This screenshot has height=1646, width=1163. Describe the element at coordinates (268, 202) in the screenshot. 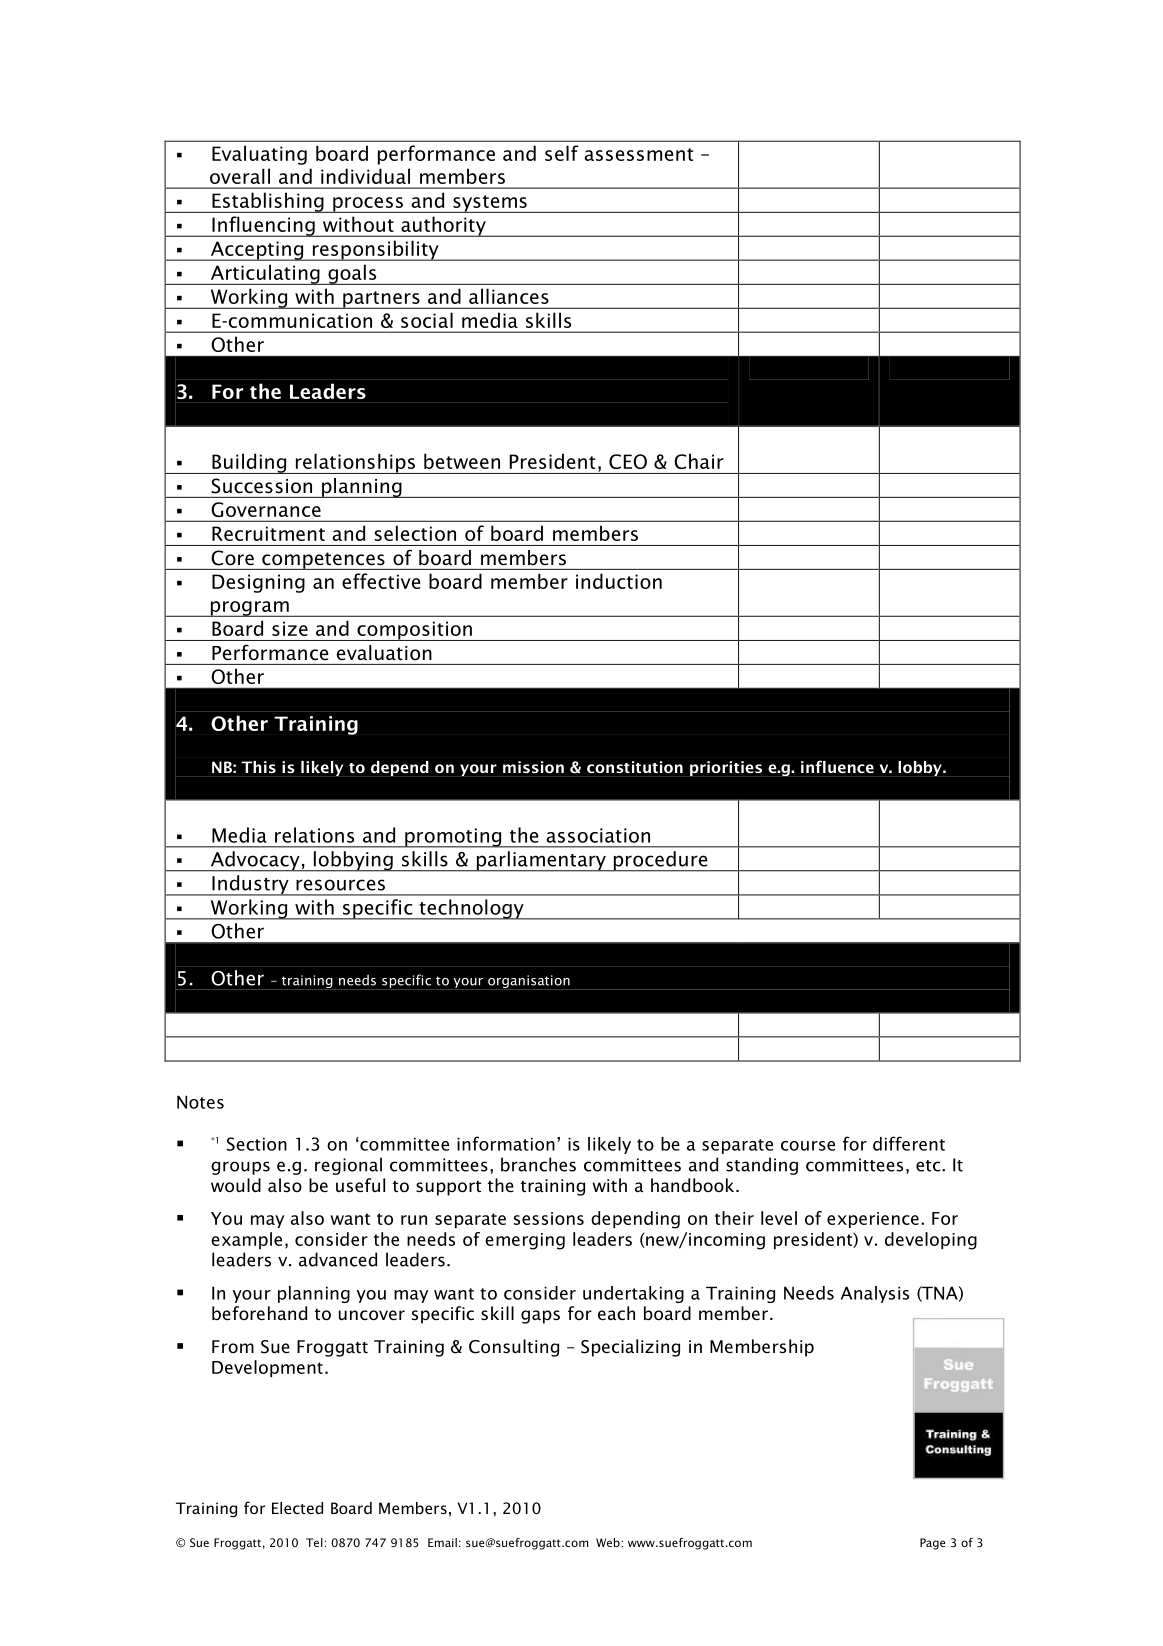

I see `Establishing` at that location.
